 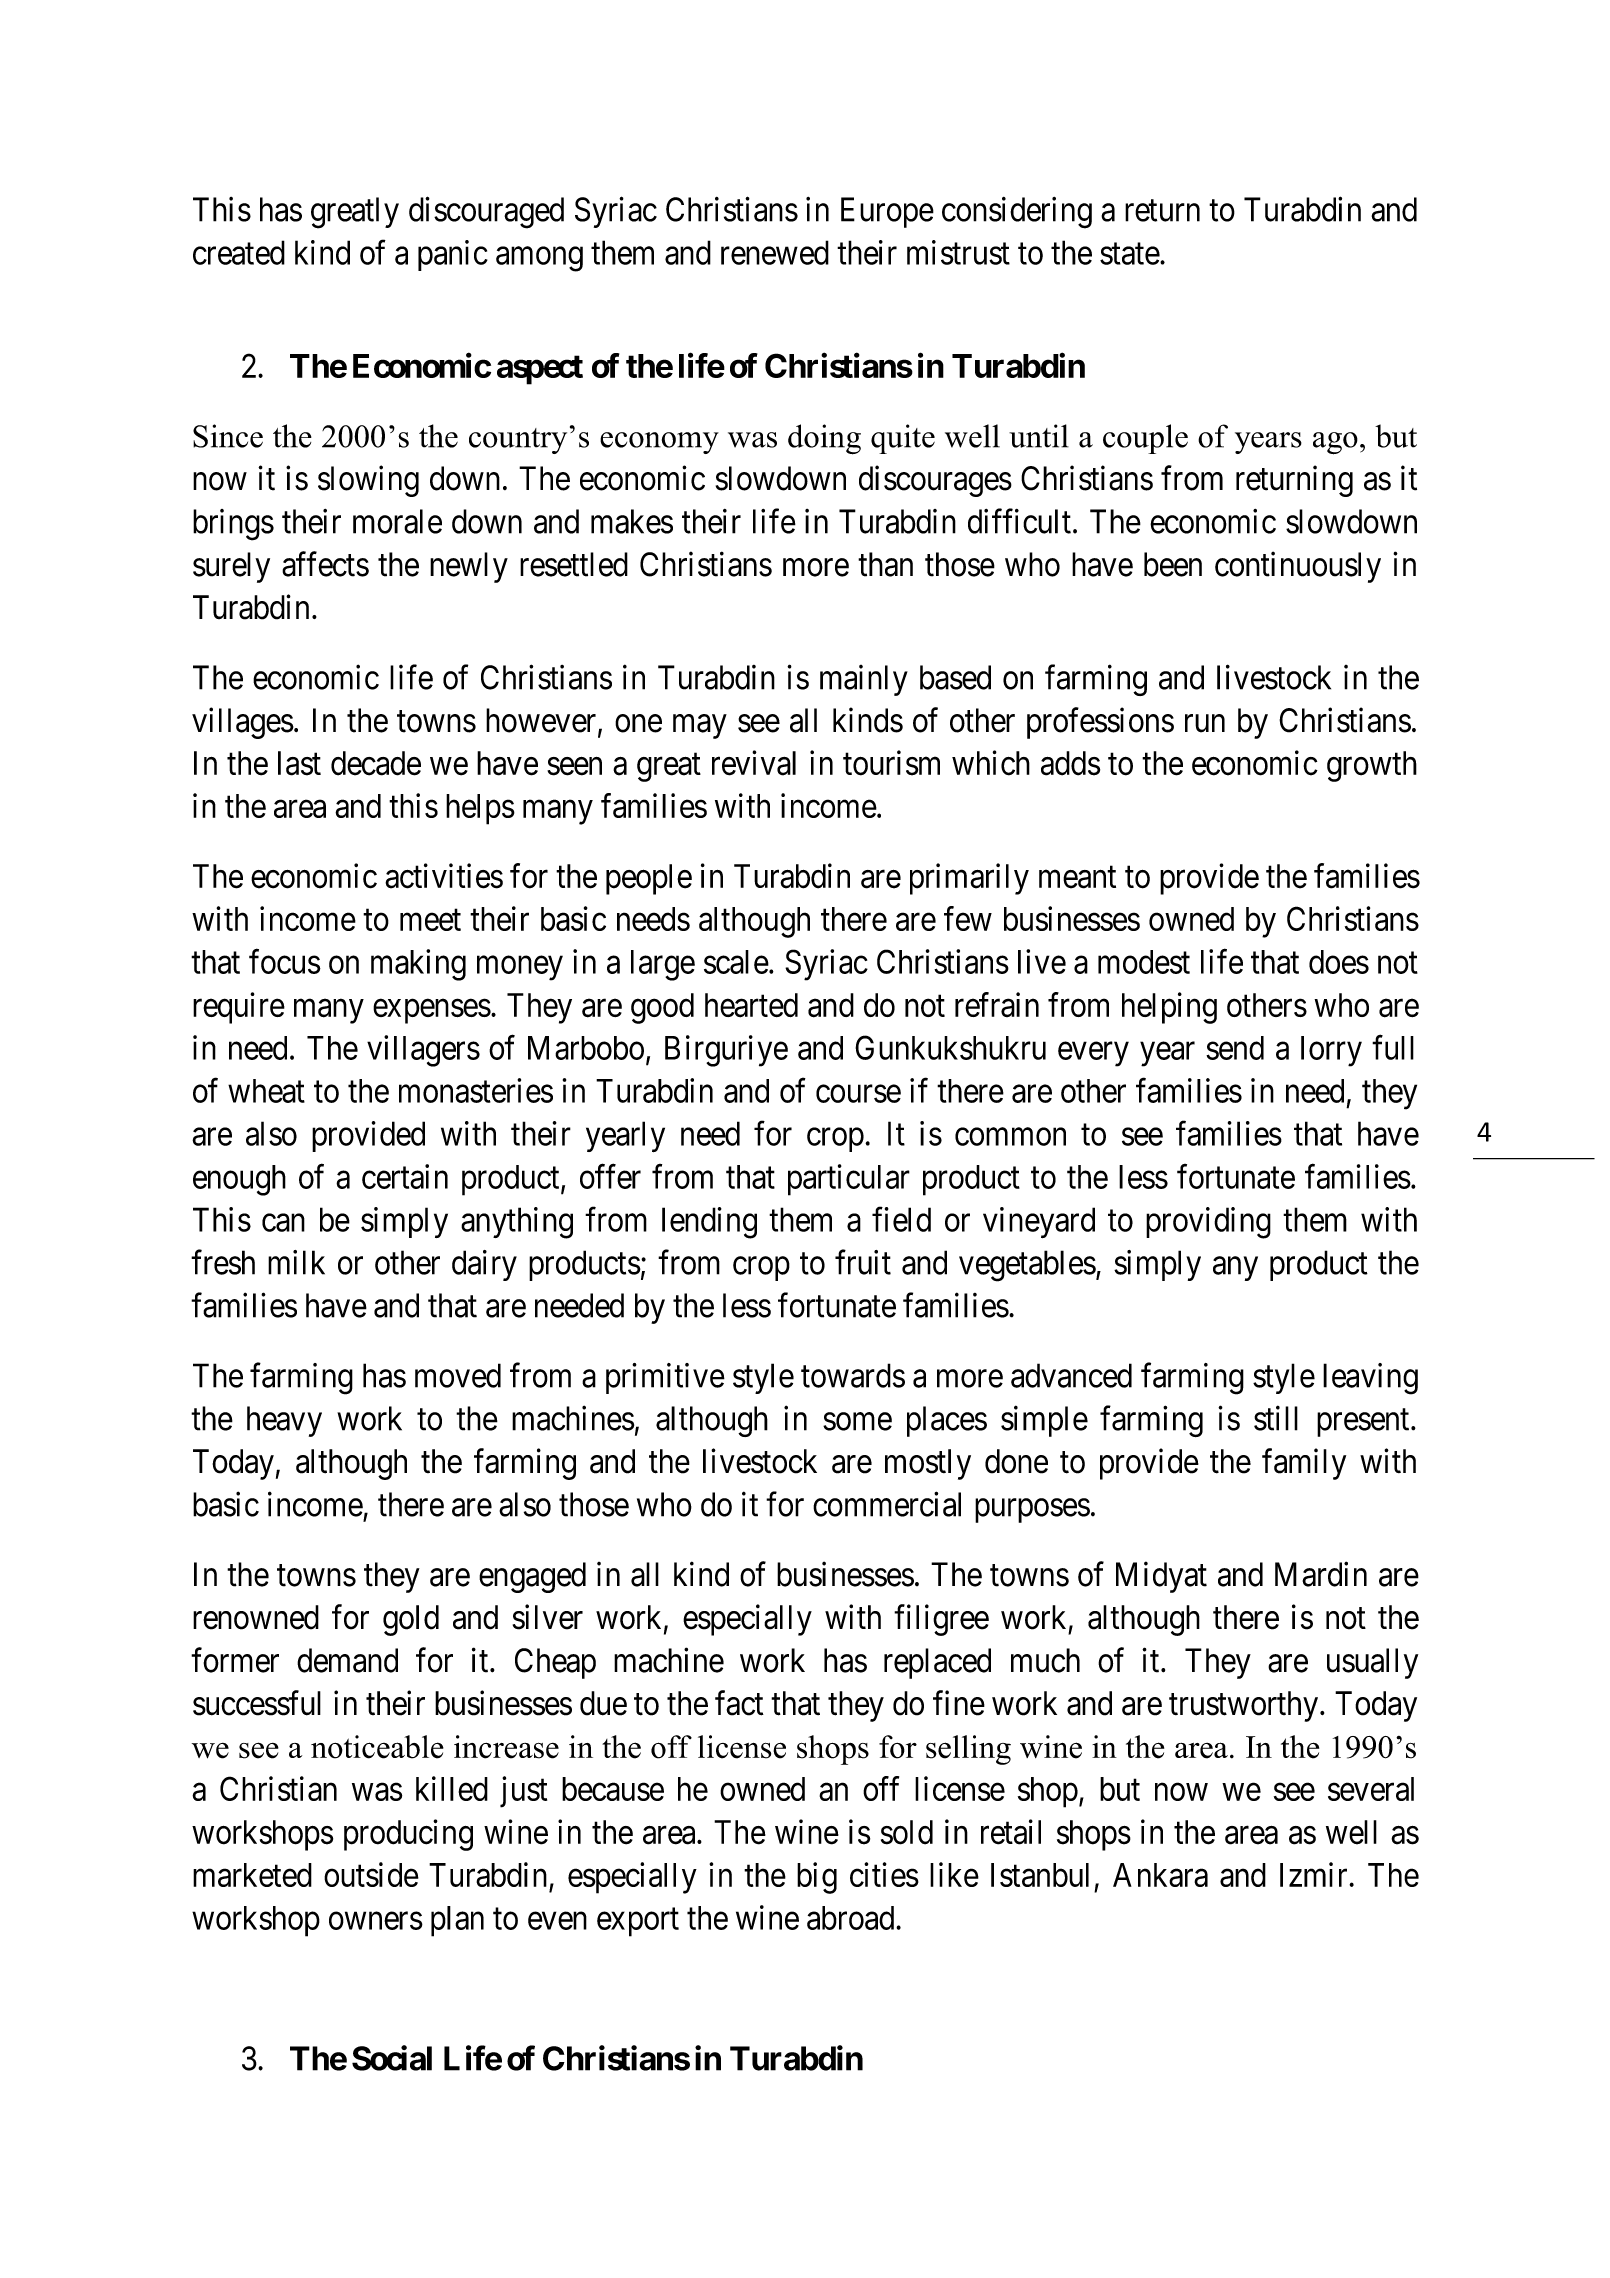 What do you see at coordinates (453, 255) in the screenshot?
I see `panic` at bounding box center [453, 255].
